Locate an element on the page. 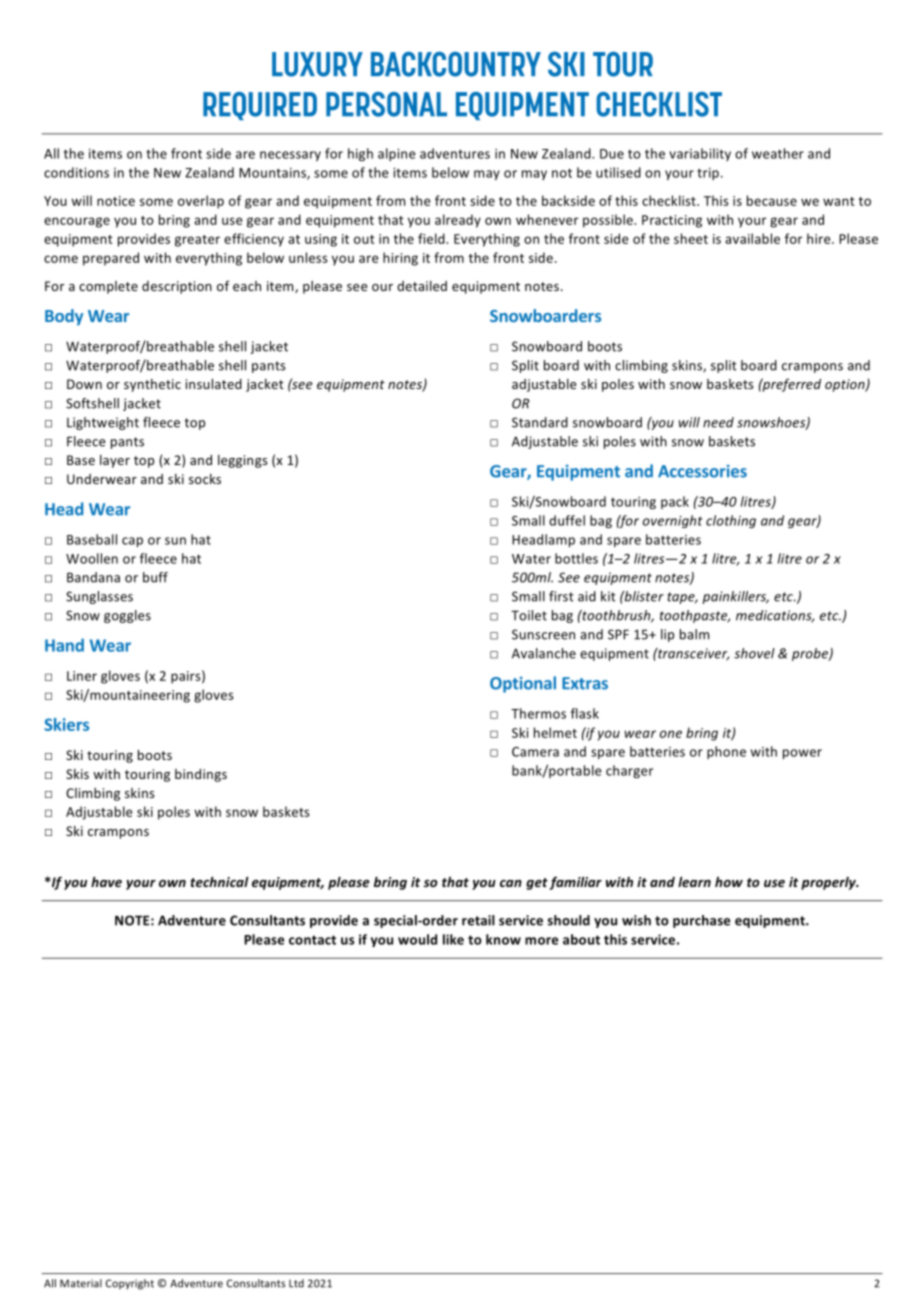  Copyright is located at coordinates (130, 1284).
